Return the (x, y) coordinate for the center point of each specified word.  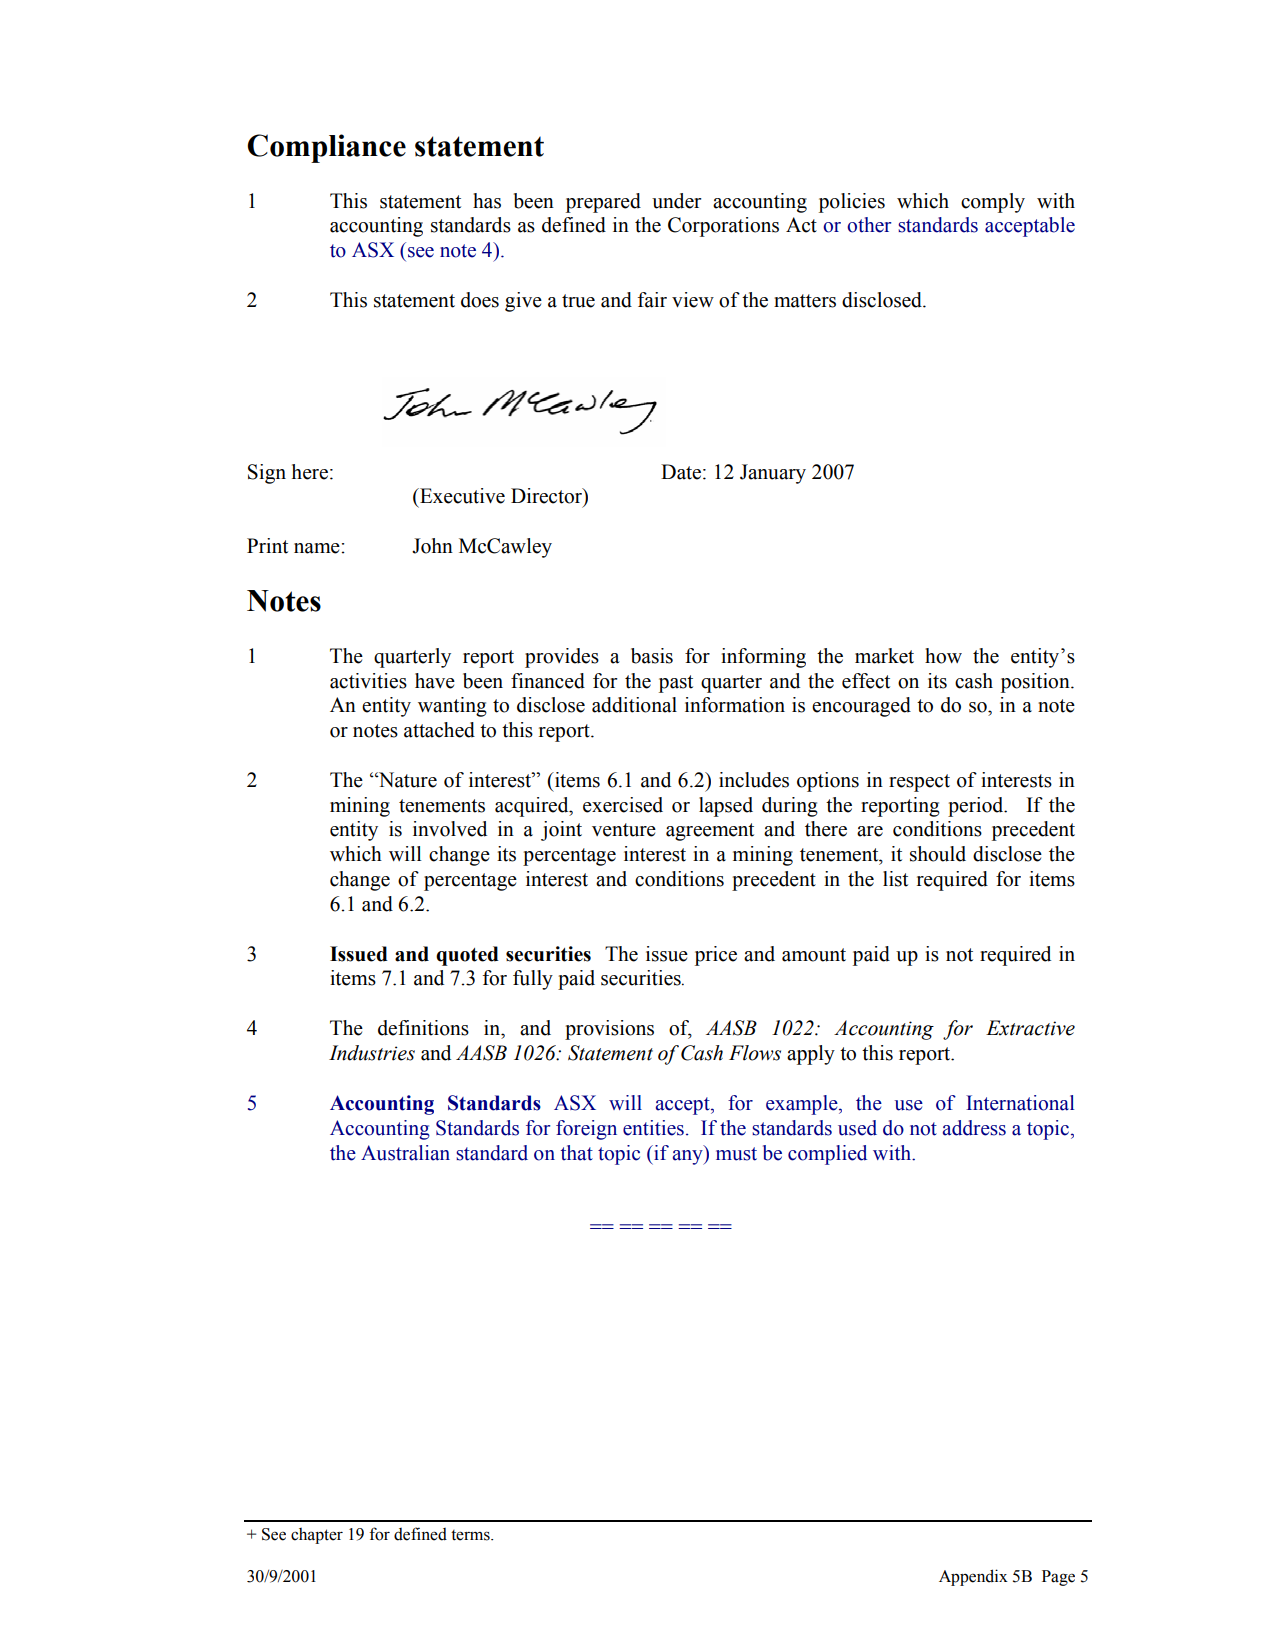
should (938, 854)
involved (450, 829)
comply (993, 203)
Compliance (326, 148)
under (676, 201)
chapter (317, 1536)
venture (624, 830)
